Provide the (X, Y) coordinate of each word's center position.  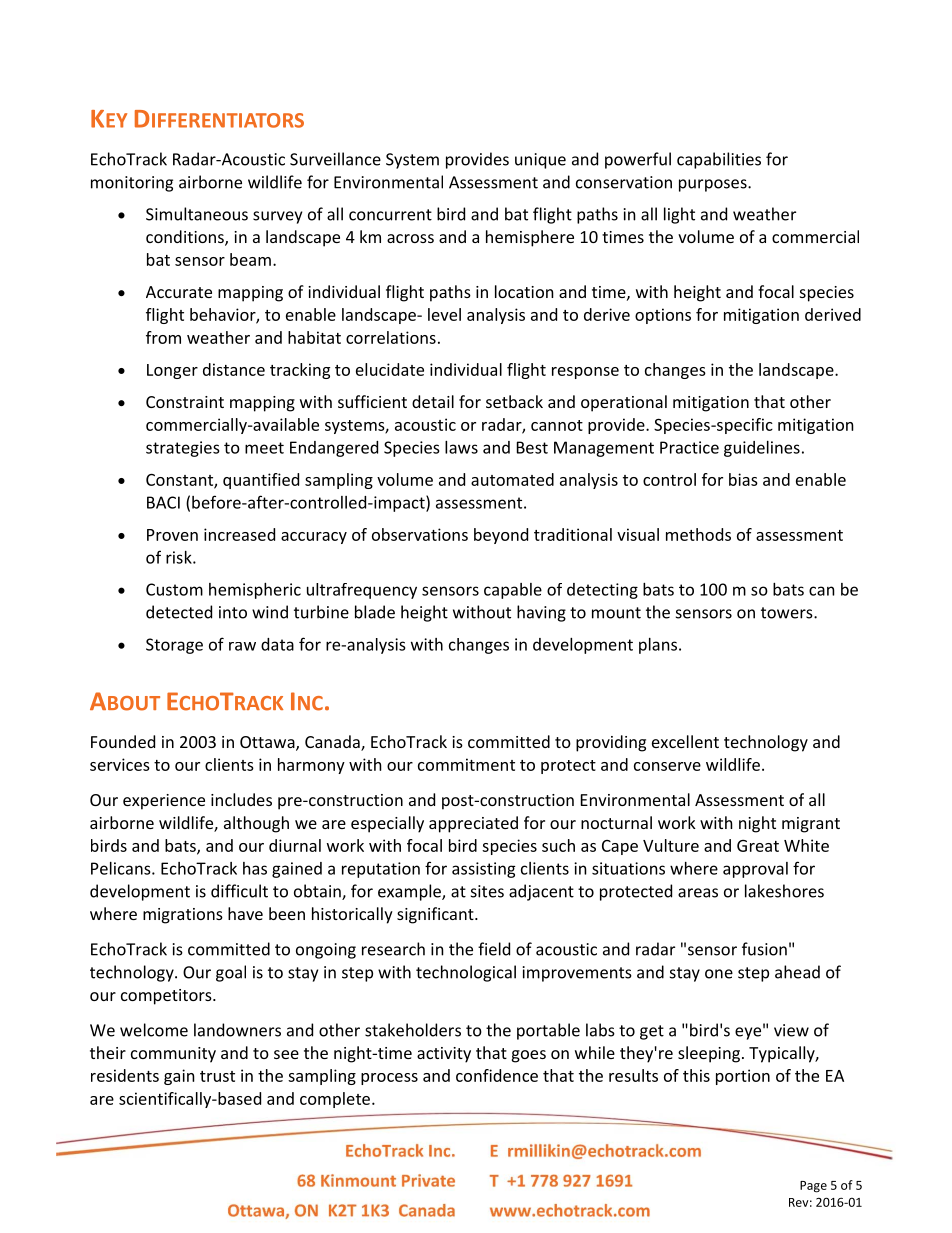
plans (658, 646)
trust (217, 1076)
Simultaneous (197, 214)
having (541, 613)
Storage (174, 646)
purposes (714, 185)
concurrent (390, 215)
